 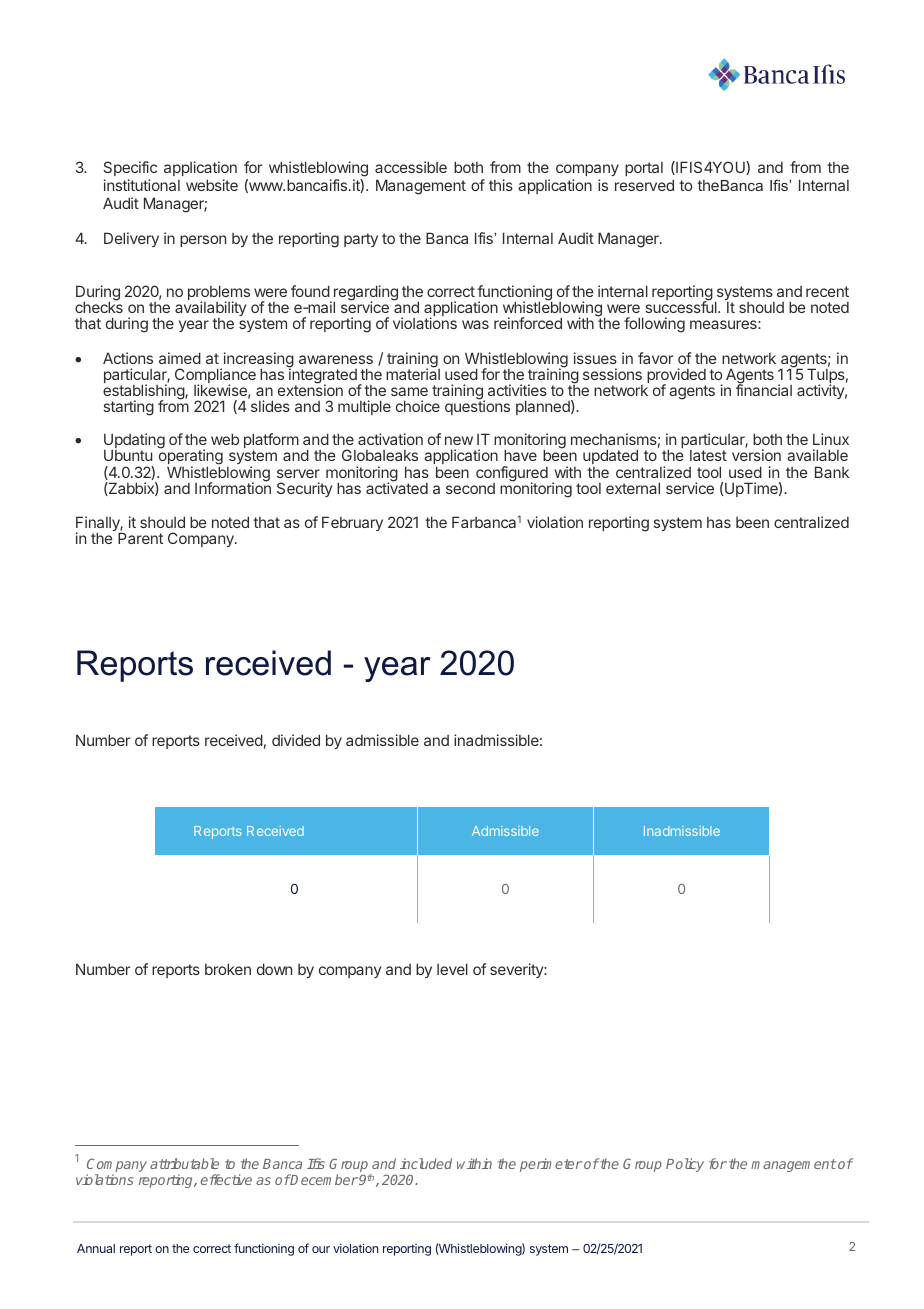 What do you see at coordinates (644, 185) in the screenshot?
I see `reserved` at bounding box center [644, 185].
